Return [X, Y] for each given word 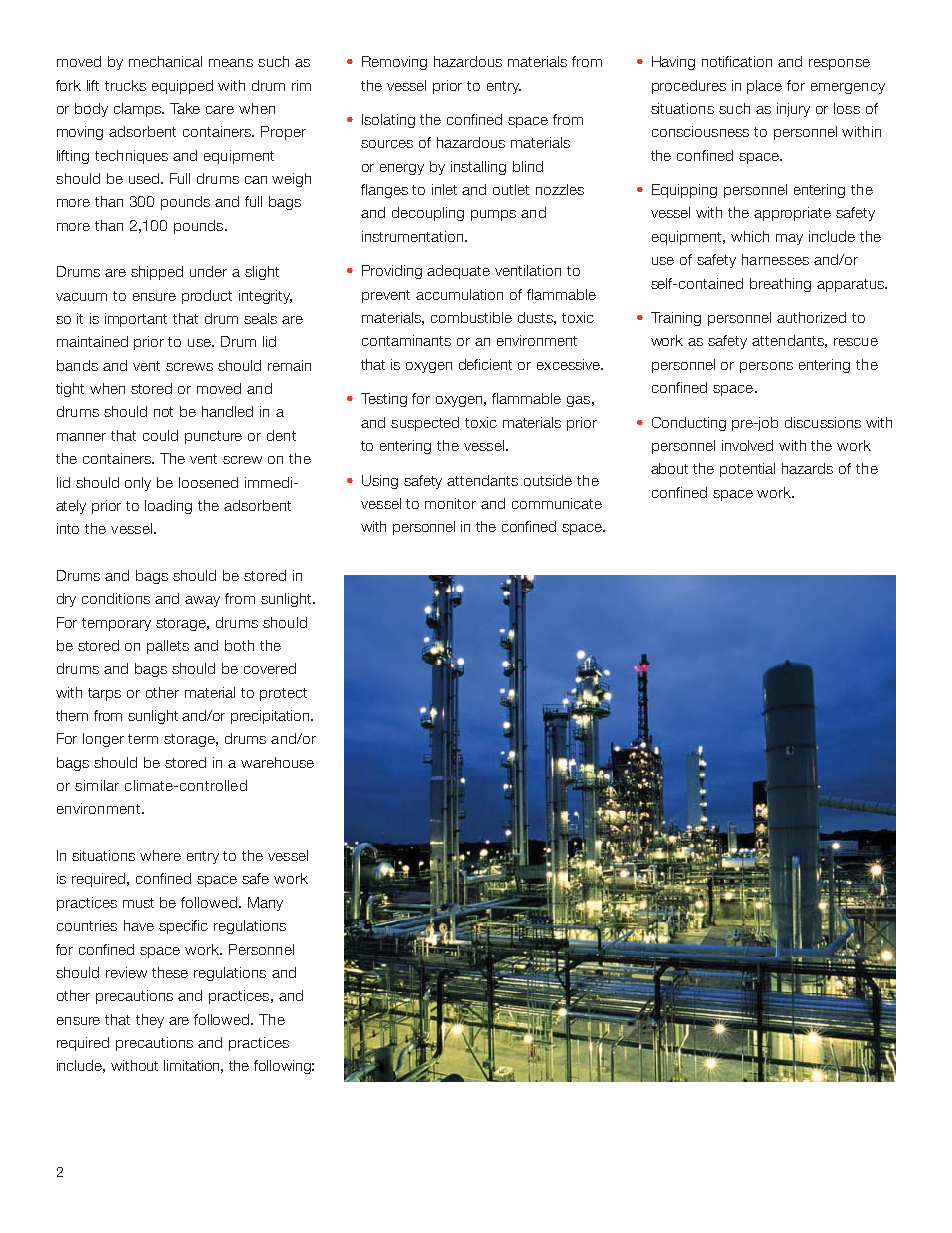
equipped [182, 87]
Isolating [388, 121]
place [764, 87]
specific [183, 927]
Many [265, 904]
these [170, 972]
